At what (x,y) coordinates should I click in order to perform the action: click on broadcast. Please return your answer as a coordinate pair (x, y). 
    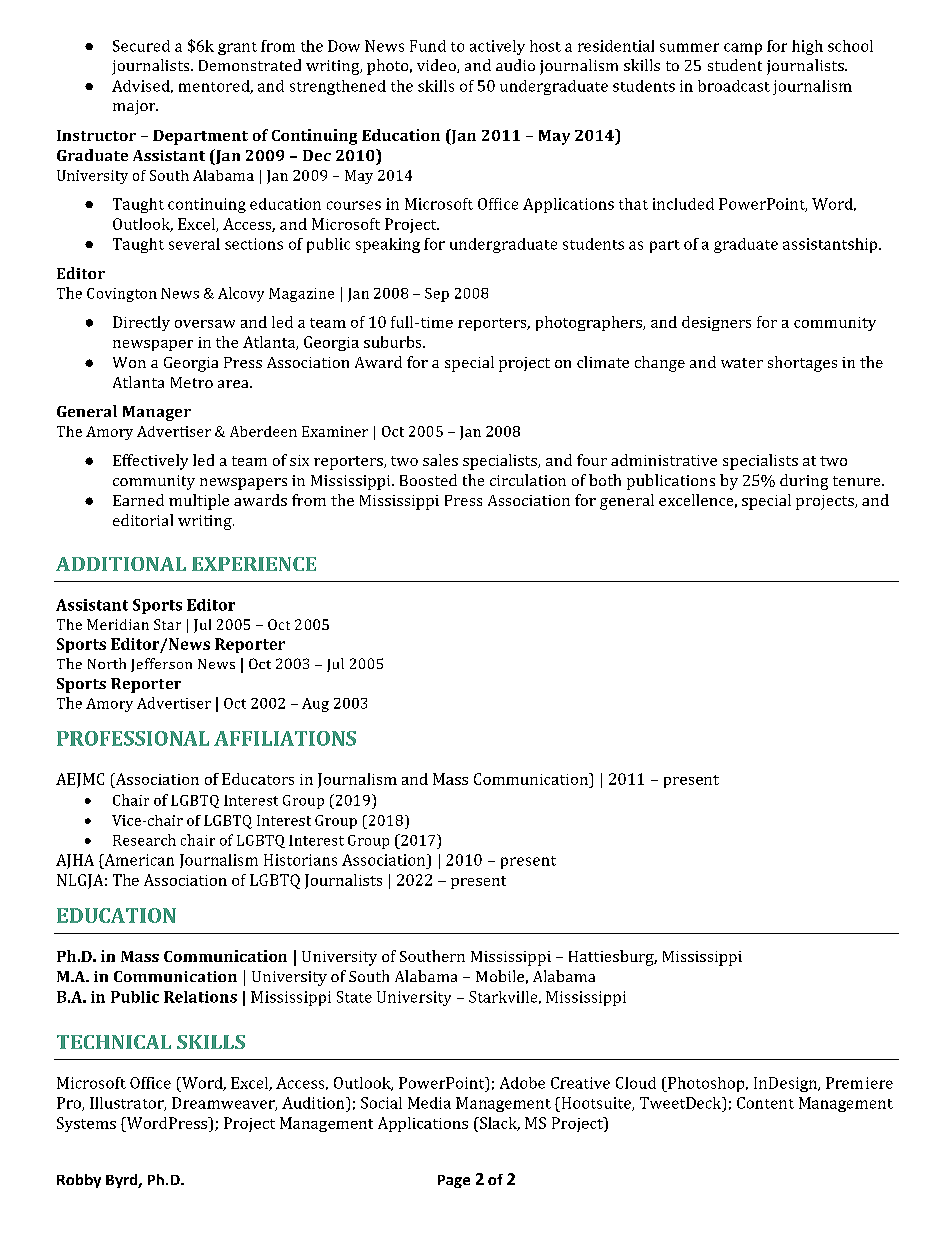
    Looking at the image, I should click on (734, 86).
